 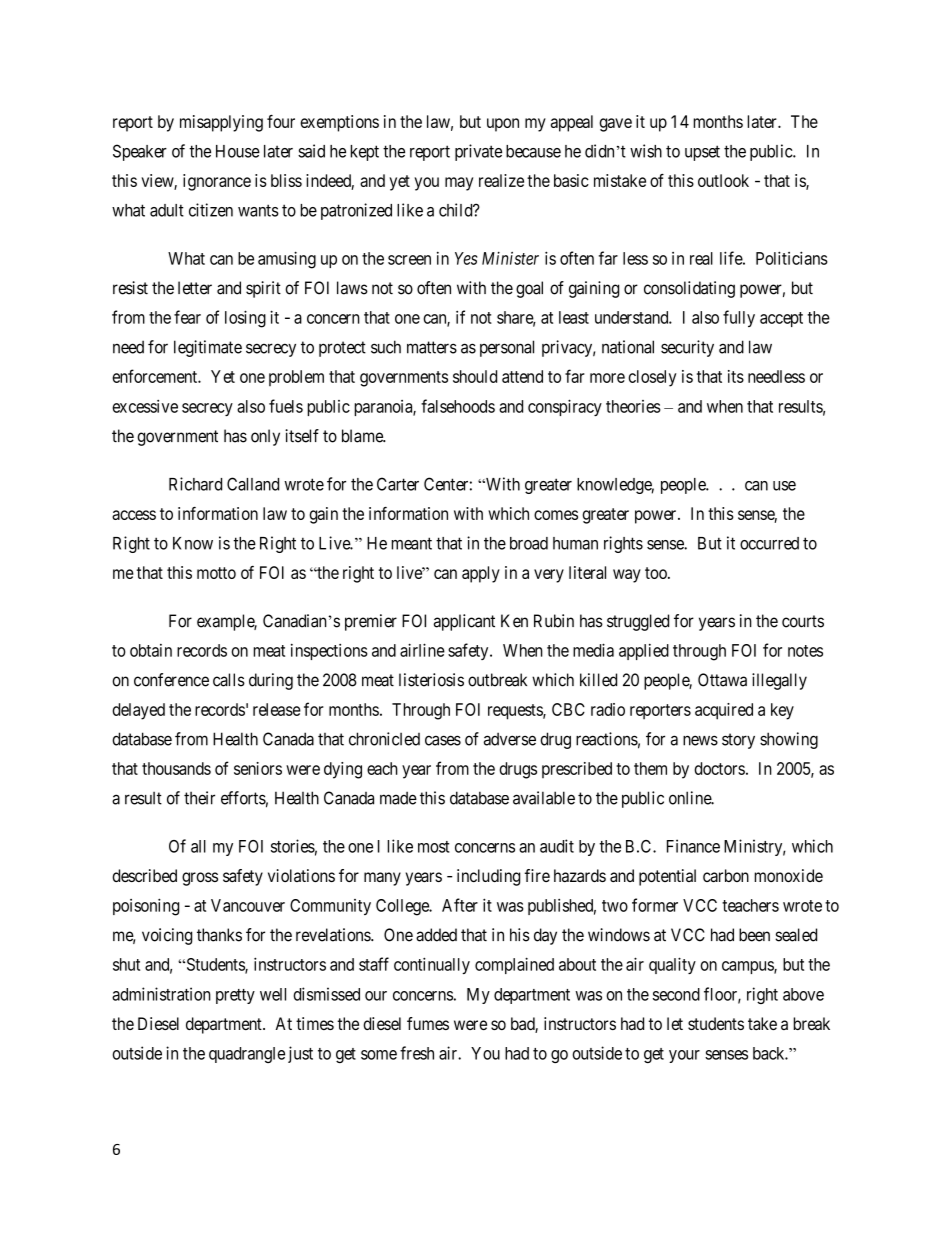 What do you see at coordinates (238, 151) in the document?
I see `House` at bounding box center [238, 151].
